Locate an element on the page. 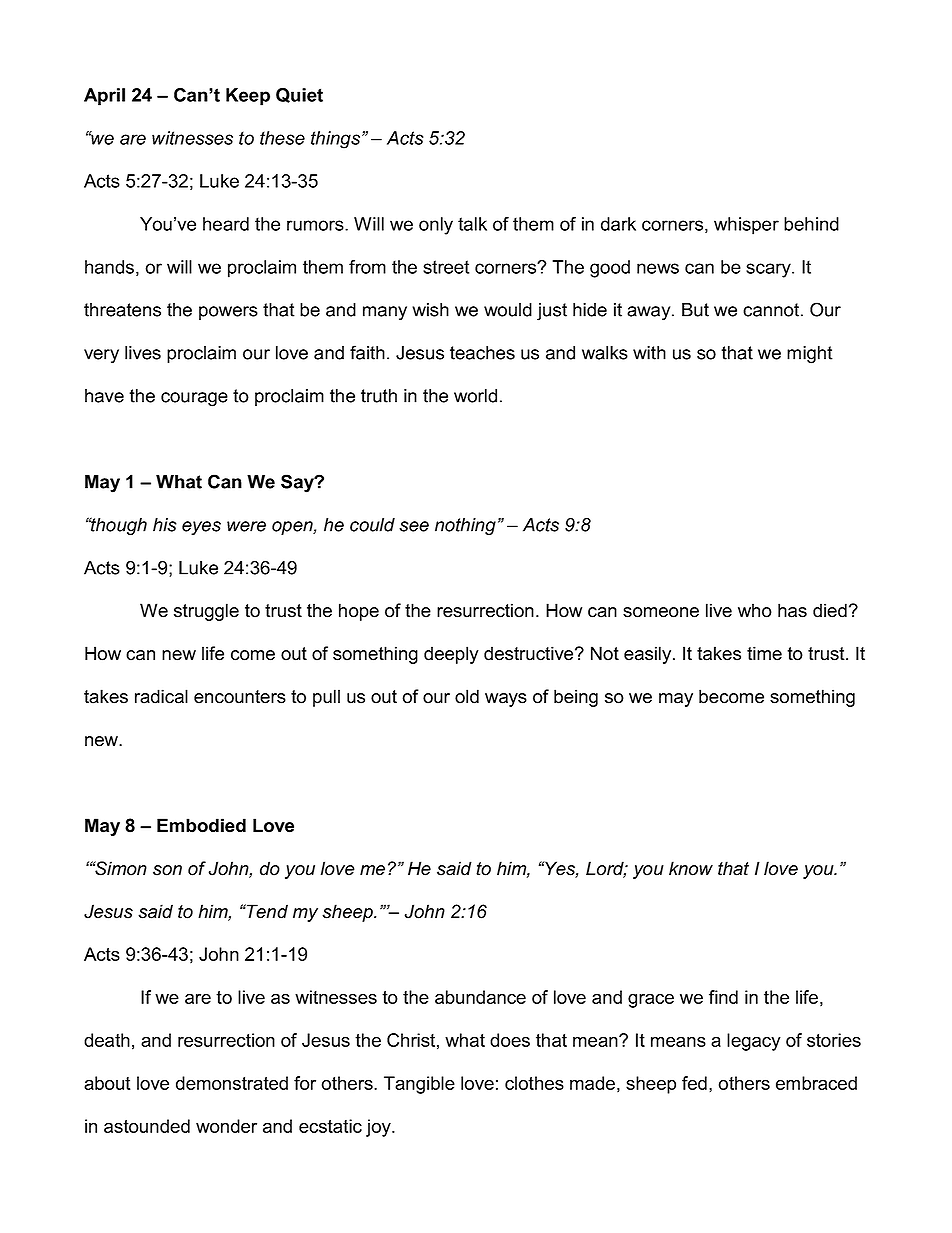 Image resolution: width=952 pixels, height=1233 pixels. demonstrated is located at coordinates (232, 1083).
